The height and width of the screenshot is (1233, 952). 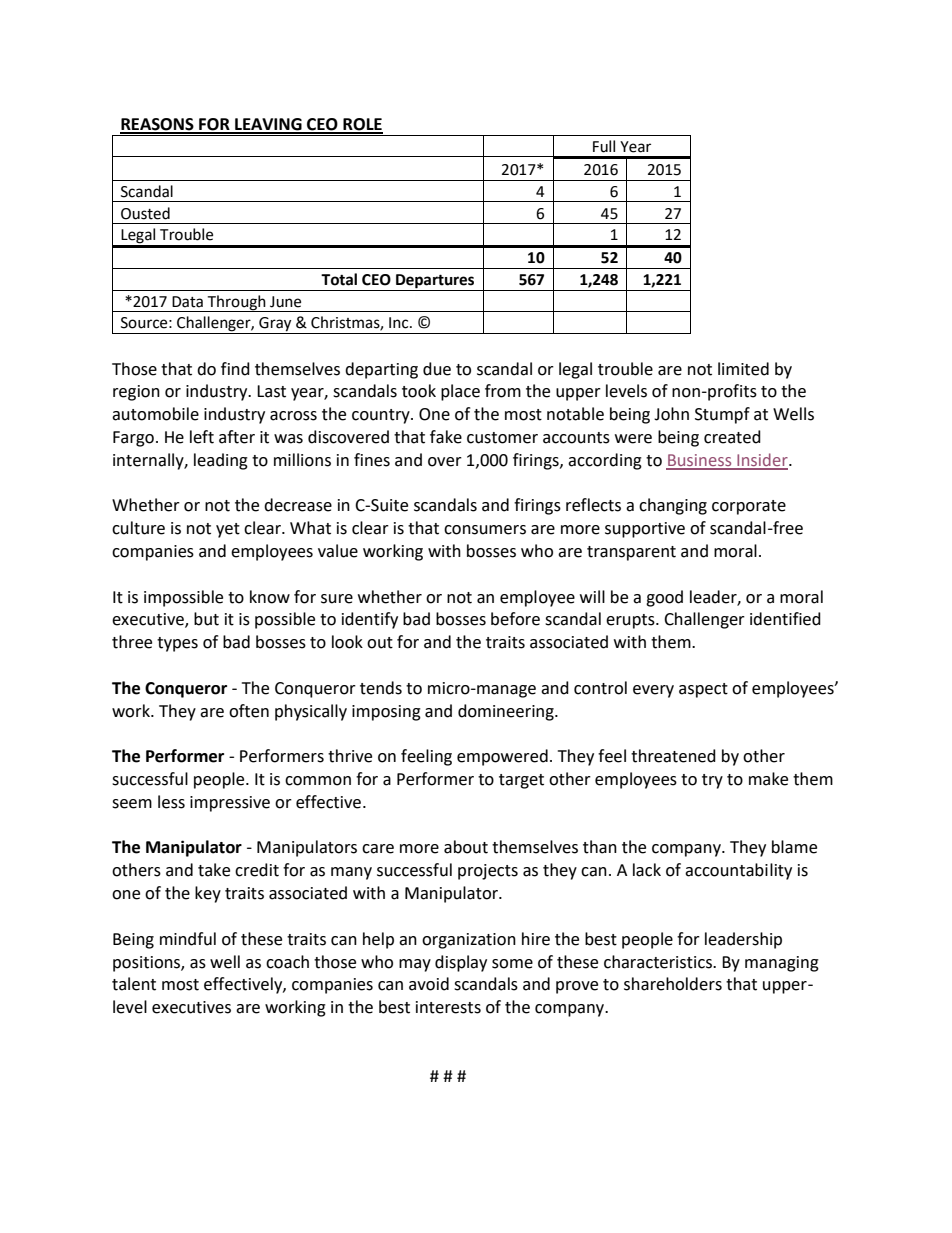 What do you see at coordinates (461, 963) in the screenshot?
I see `display` at bounding box center [461, 963].
